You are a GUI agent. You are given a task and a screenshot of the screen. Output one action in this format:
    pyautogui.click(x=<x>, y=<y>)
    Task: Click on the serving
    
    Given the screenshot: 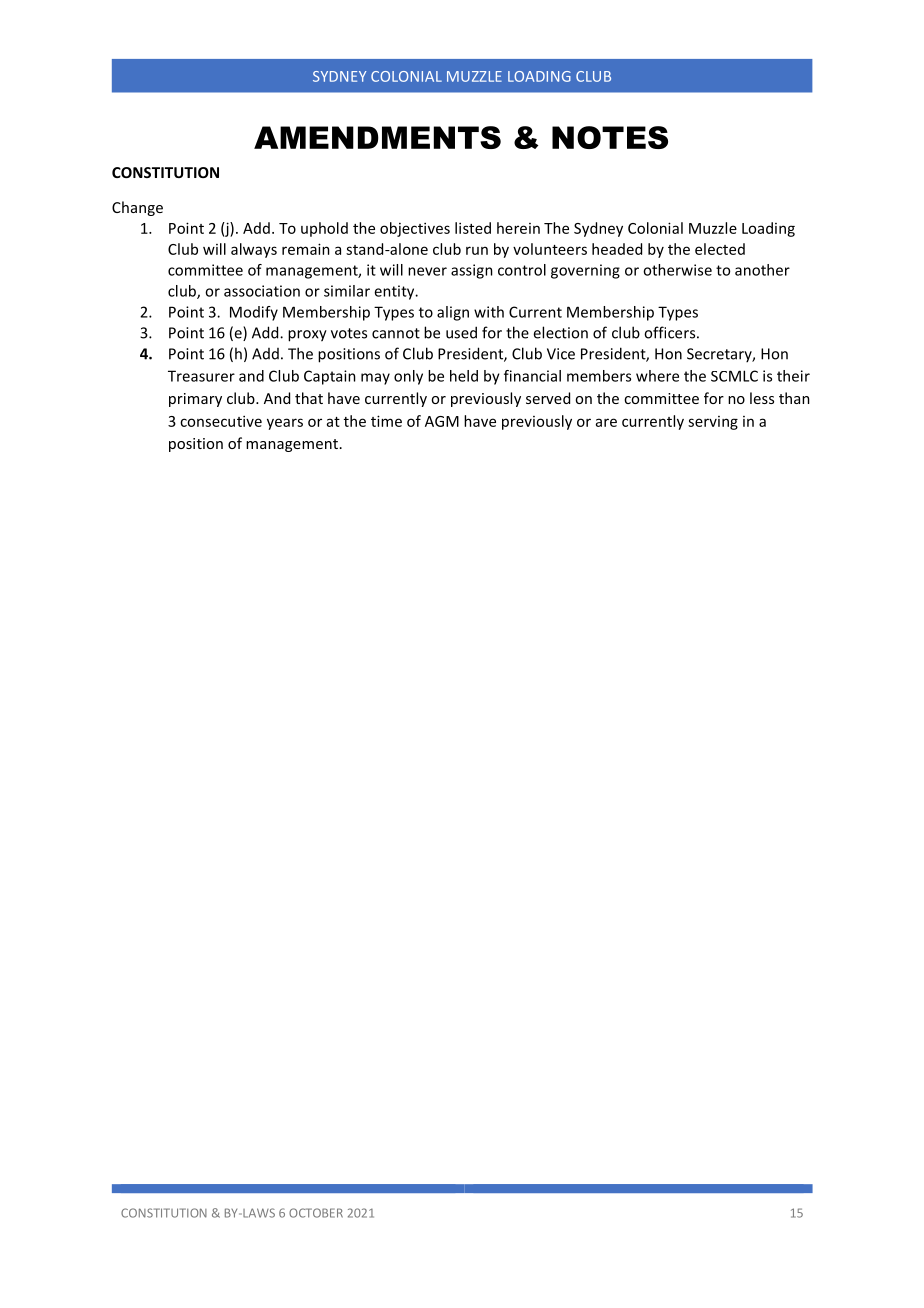 What is the action you would take?
    pyautogui.click(x=713, y=423)
